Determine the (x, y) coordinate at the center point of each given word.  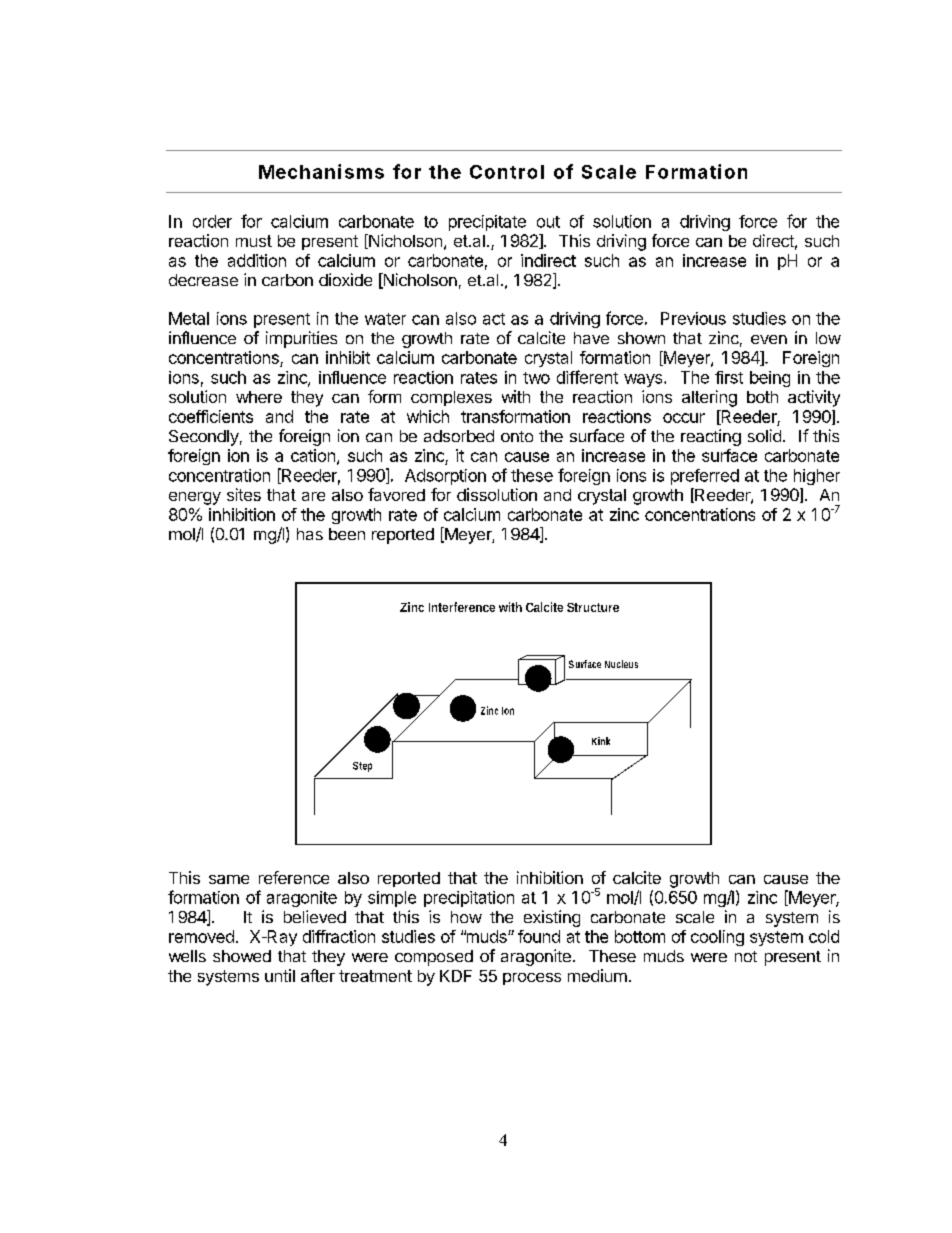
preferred (705, 477)
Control (507, 172)
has (310, 534)
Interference (462, 607)
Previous (693, 318)
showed (242, 956)
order (212, 221)
